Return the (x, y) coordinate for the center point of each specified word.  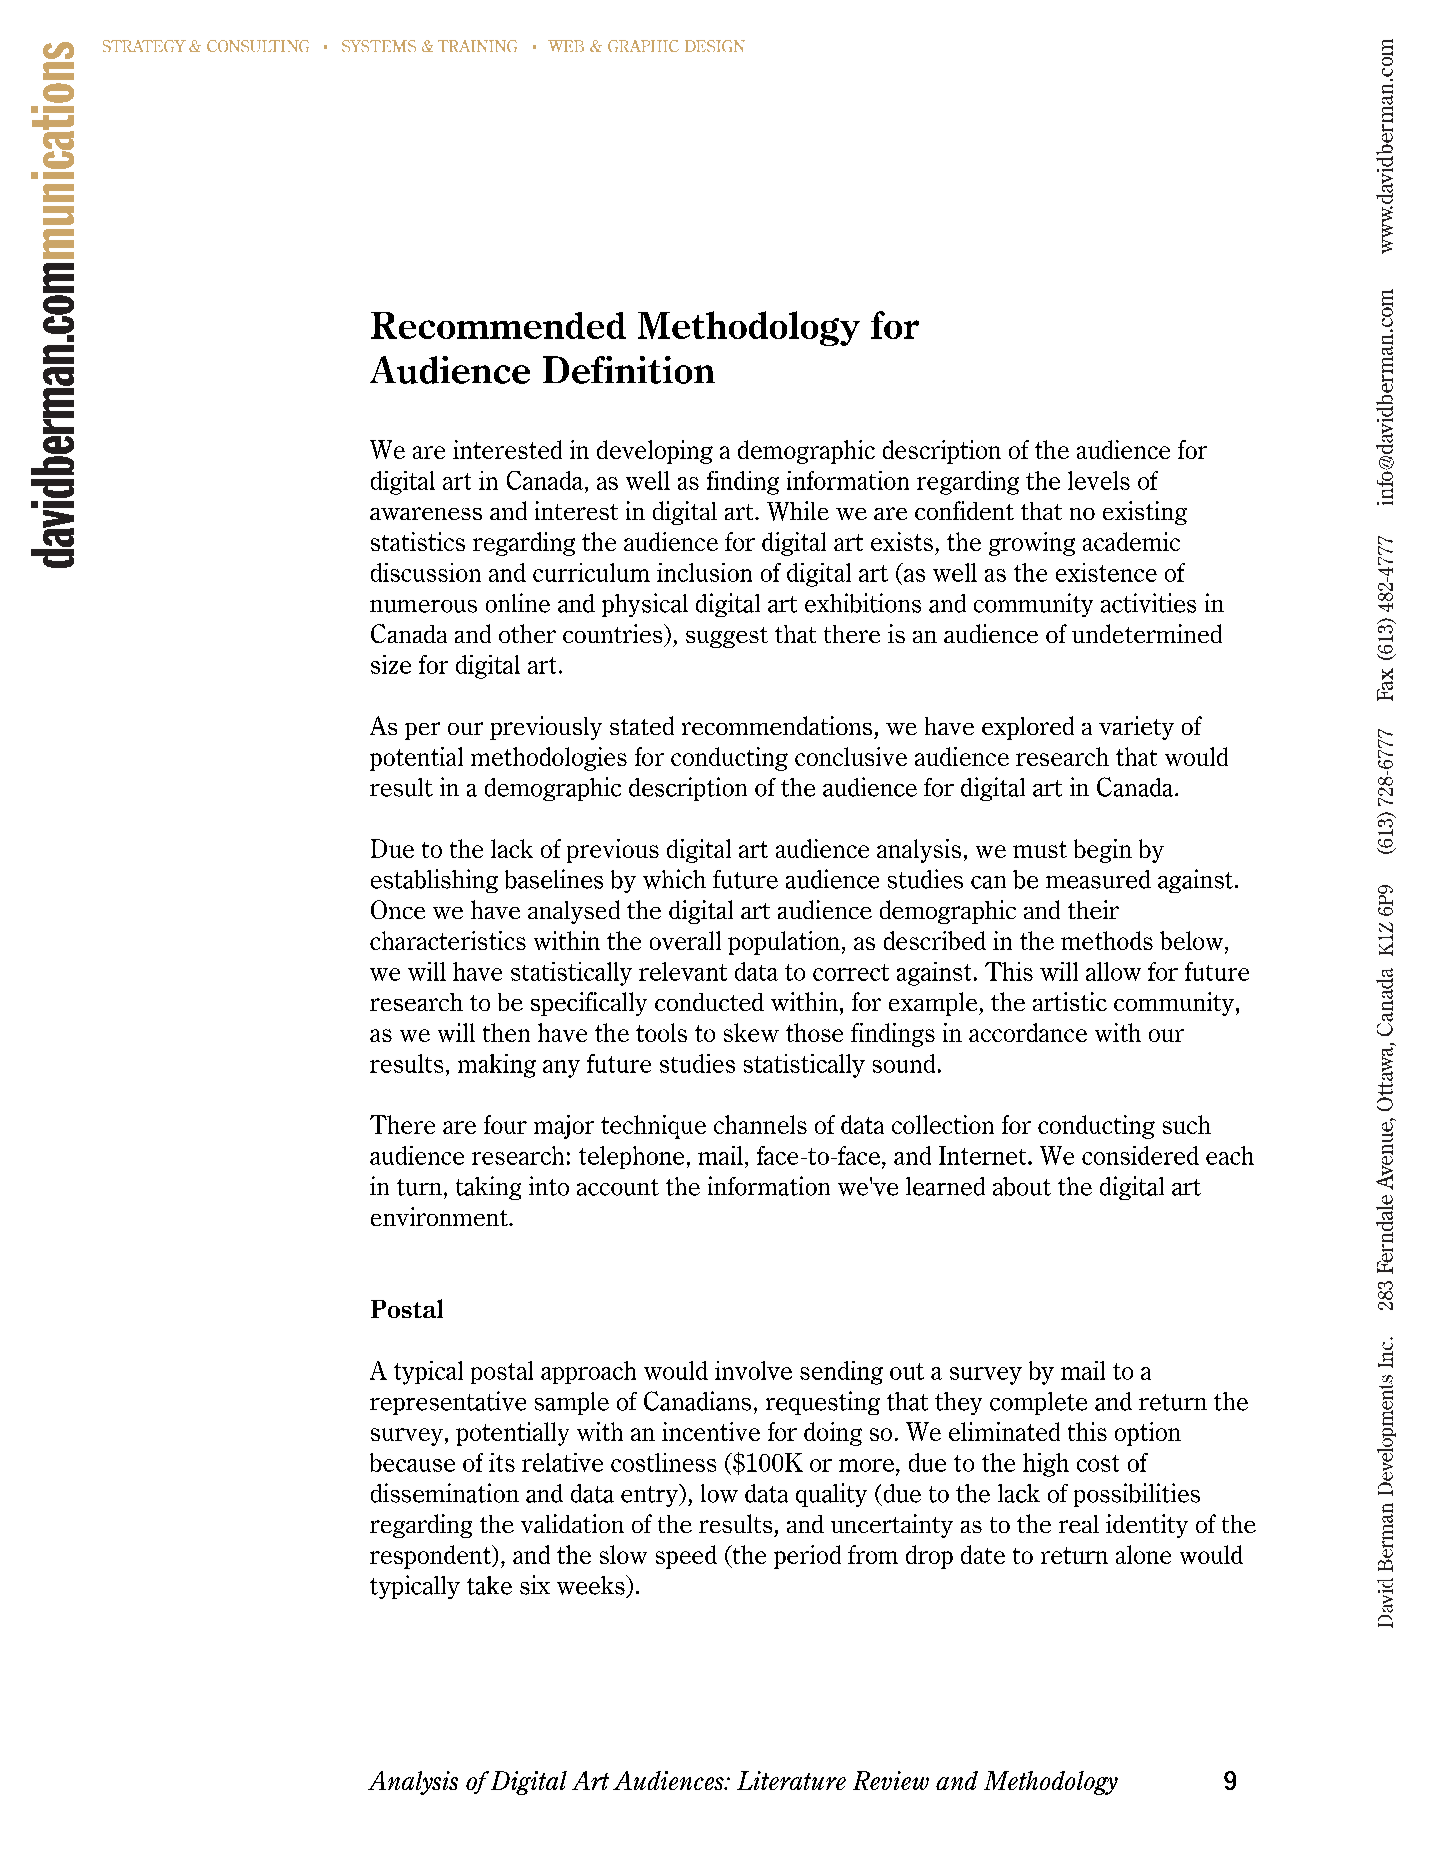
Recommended (498, 325)
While (798, 511)
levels (1099, 480)
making (497, 1066)
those (814, 1032)
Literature (791, 1780)
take (489, 1585)
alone (1143, 1554)
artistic (1070, 1001)
